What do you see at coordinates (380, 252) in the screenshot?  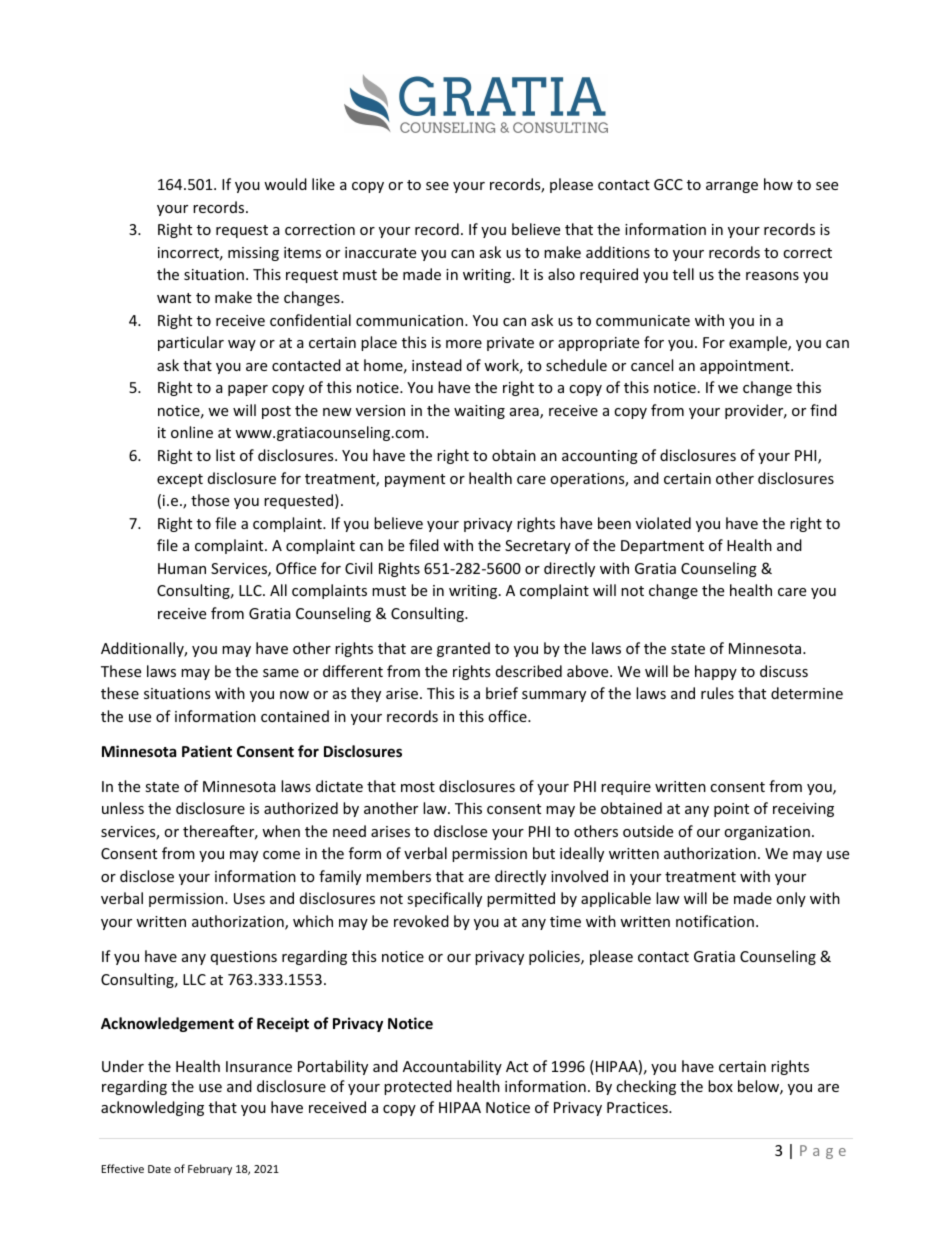 I see `inaccurate` at bounding box center [380, 252].
